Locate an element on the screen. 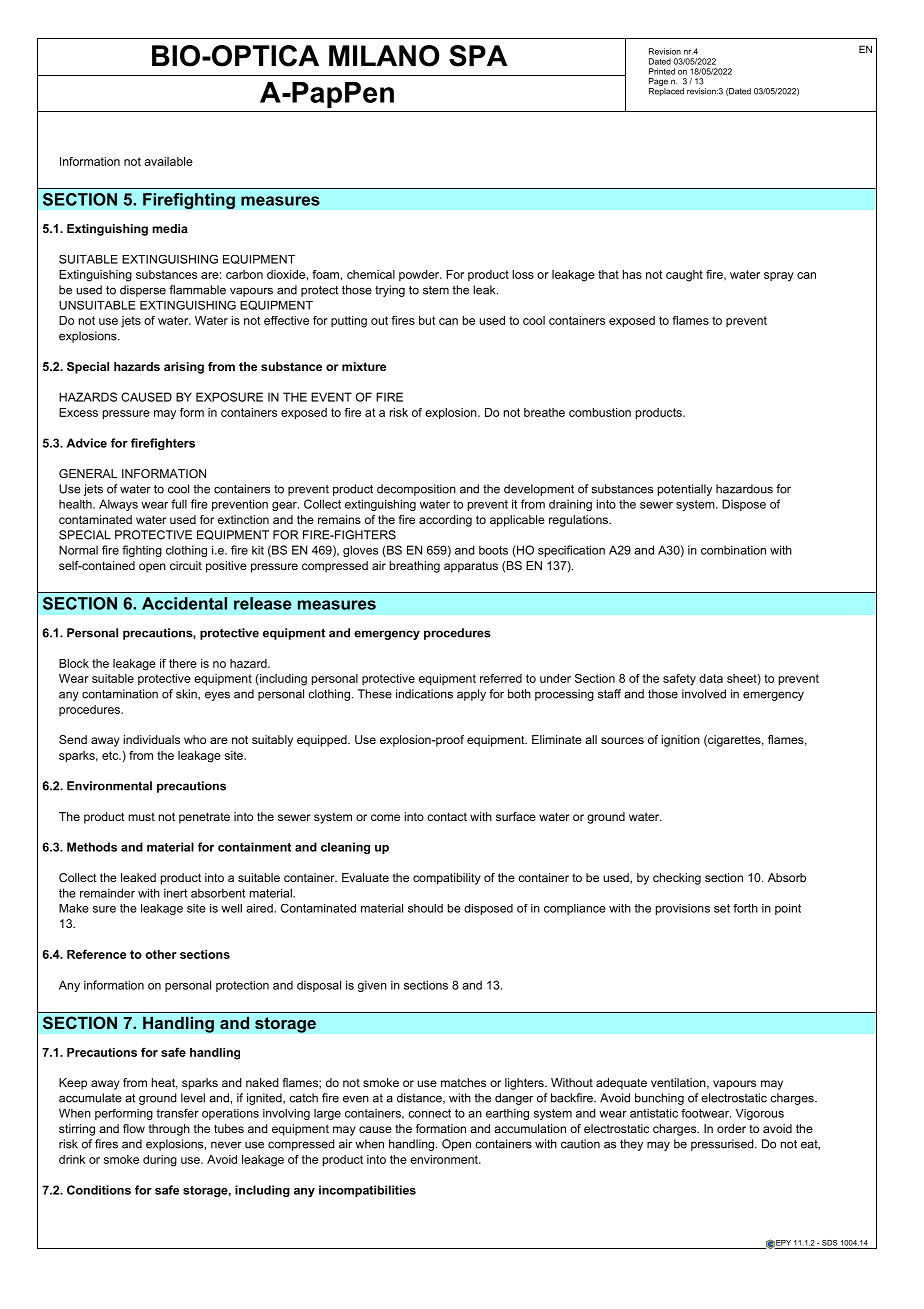  incompatibilities is located at coordinates (367, 1191).
